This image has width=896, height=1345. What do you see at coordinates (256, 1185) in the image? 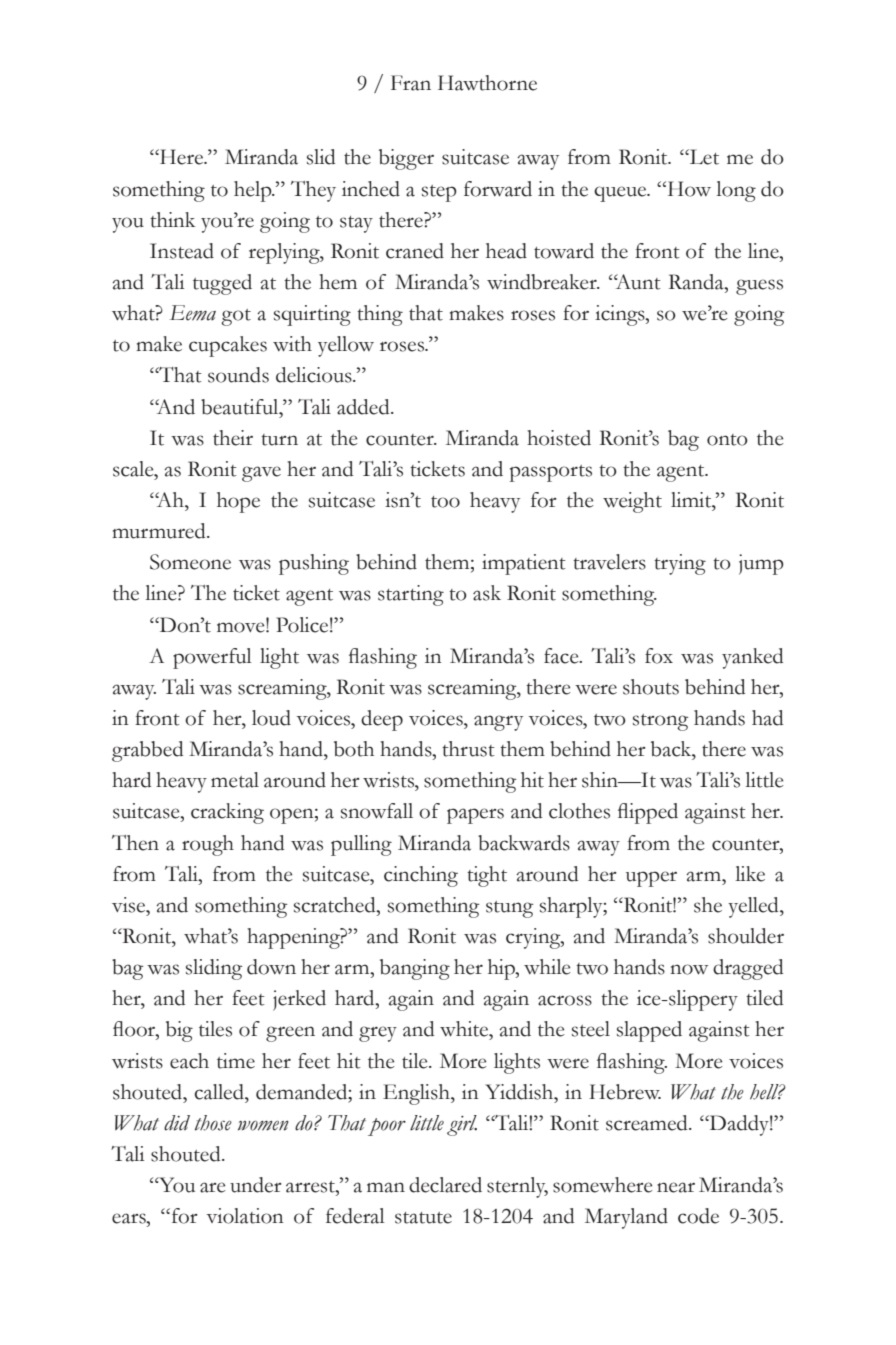
I see `under` at bounding box center [256, 1185].
